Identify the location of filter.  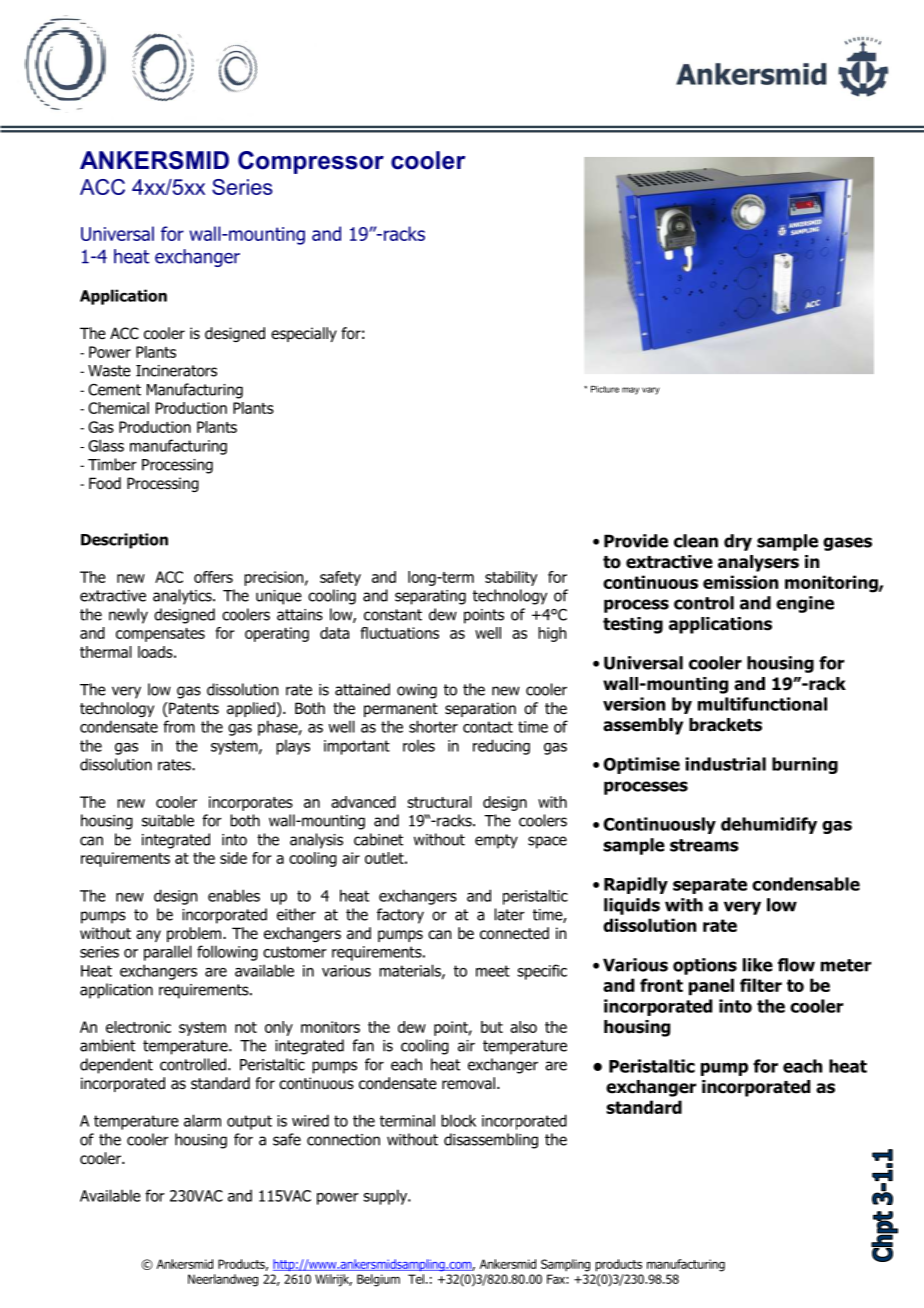
(761, 985).
